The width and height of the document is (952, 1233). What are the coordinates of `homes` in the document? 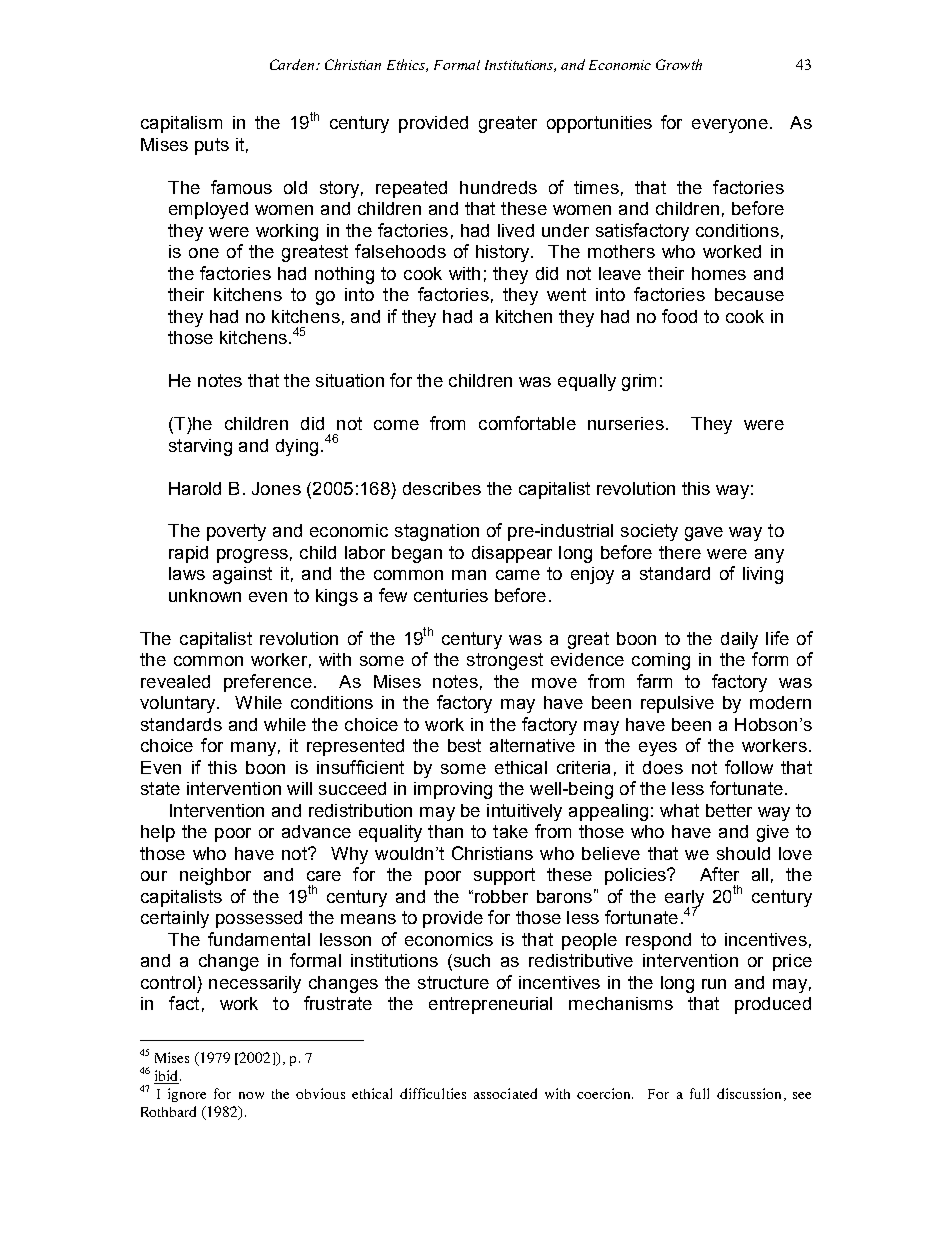 It's located at (719, 273).
